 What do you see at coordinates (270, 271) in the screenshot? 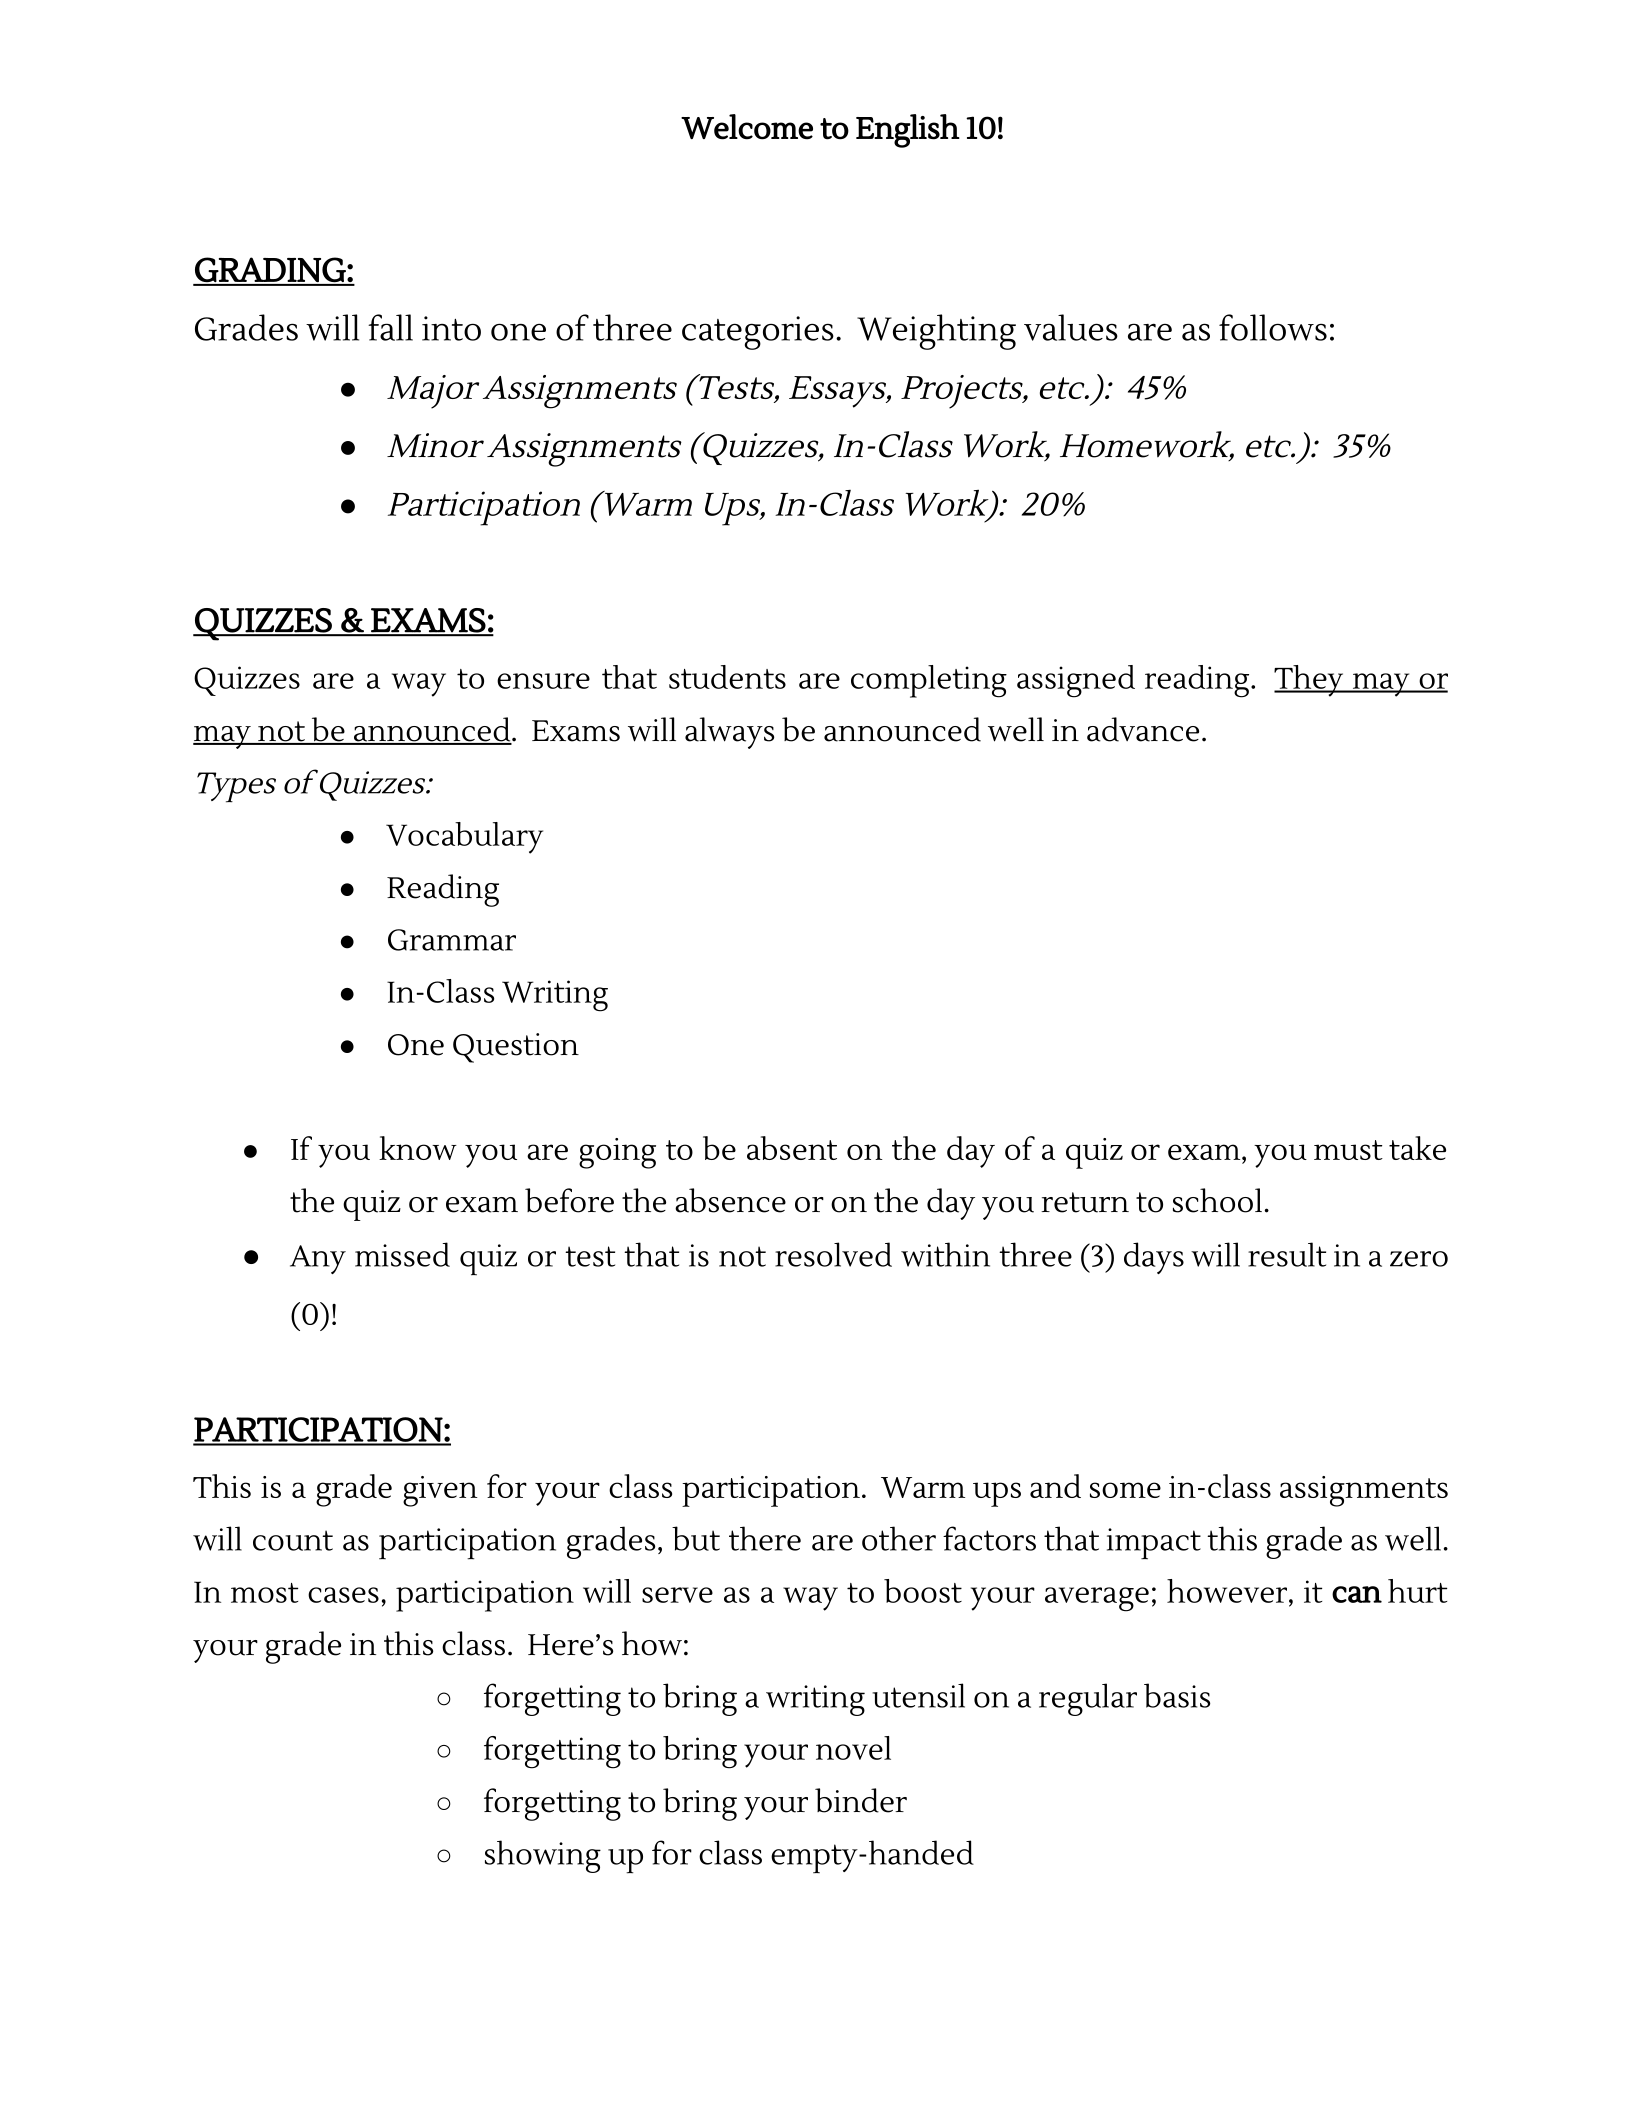
I see `GRADING` at bounding box center [270, 271].
